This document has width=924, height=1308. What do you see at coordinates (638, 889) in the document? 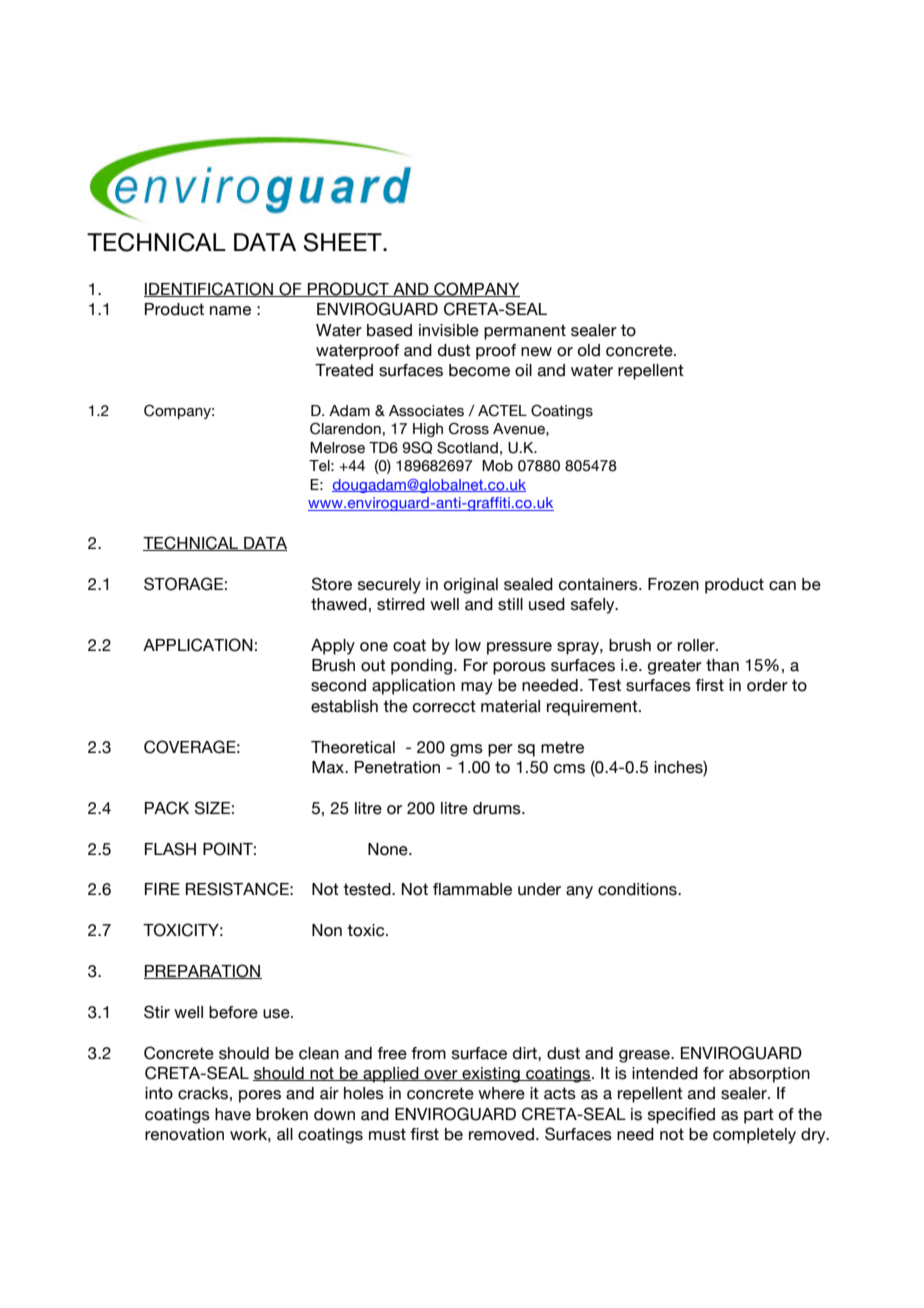
I see `conditions` at bounding box center [638, 889].
